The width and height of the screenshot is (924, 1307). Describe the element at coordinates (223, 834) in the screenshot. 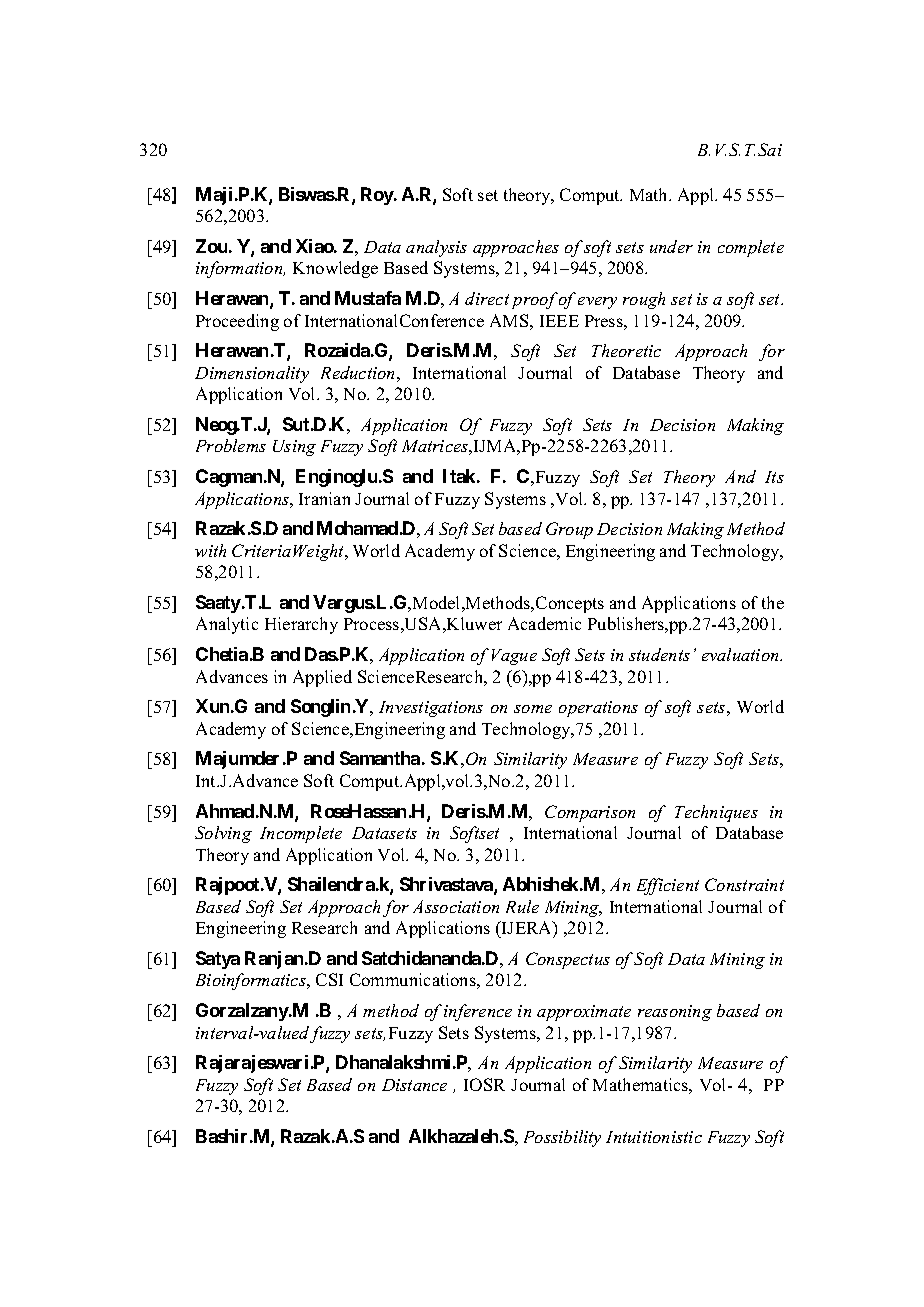

I see `Solving` at that location.
